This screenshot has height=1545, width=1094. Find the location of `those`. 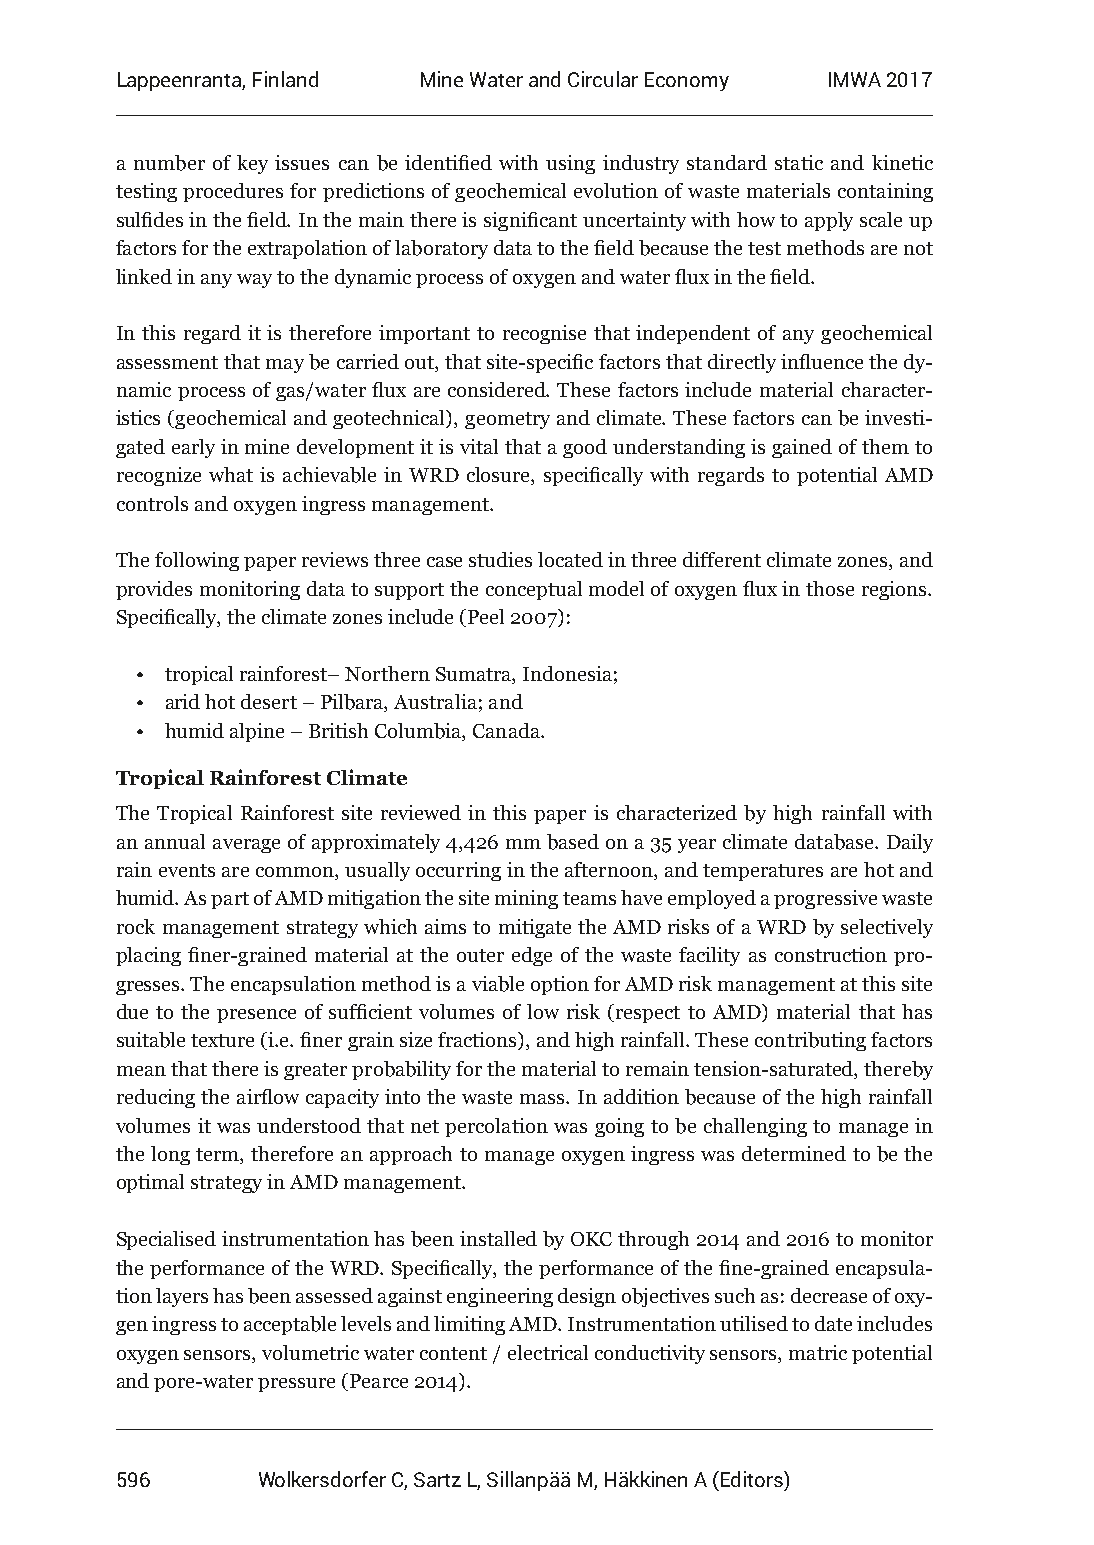

those is located at coordinates (830, 588).
